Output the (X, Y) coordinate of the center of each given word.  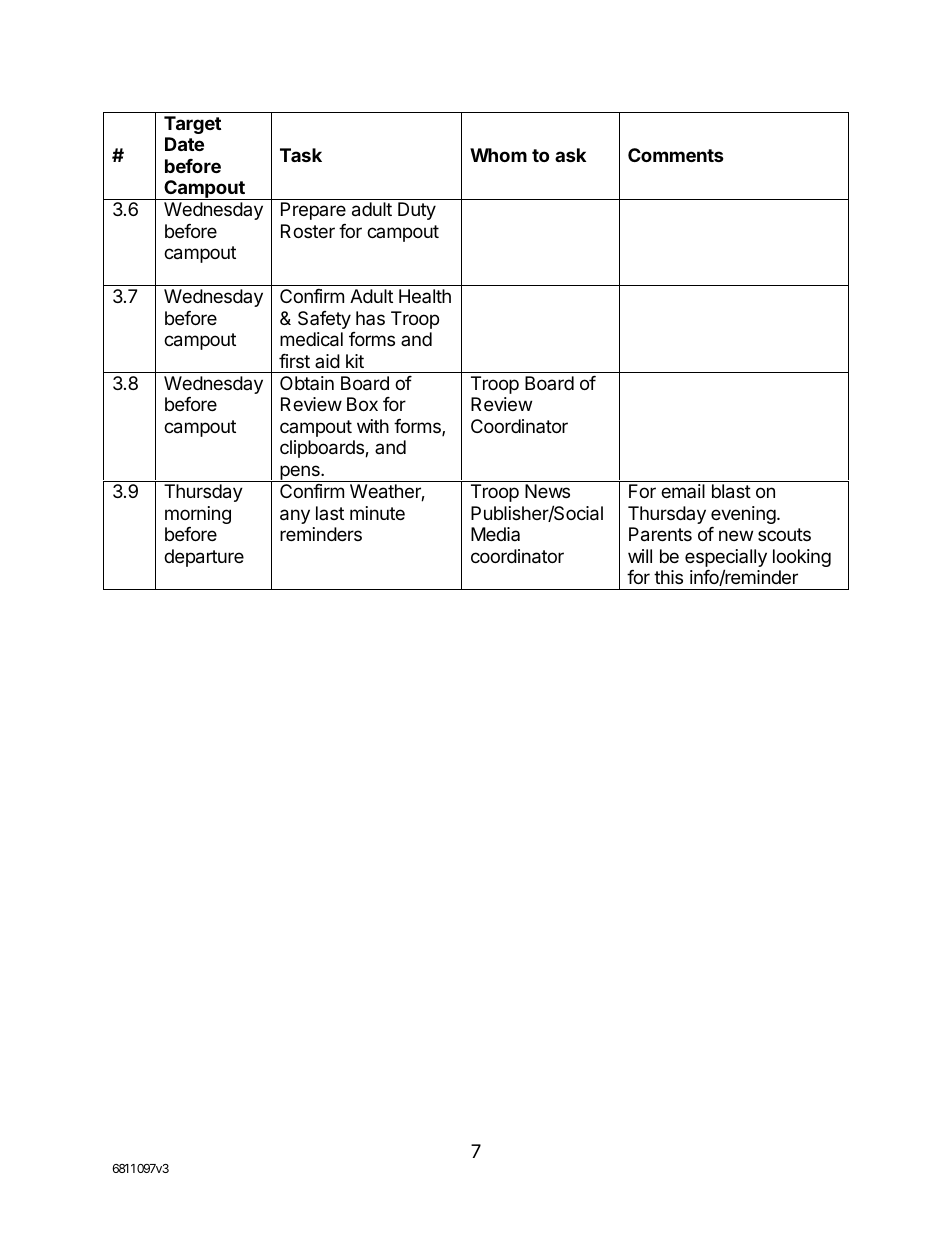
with (373, 426)
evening (743, 515)
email (683, 491)
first (294, 361)
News (547, 491)
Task (301, 155)
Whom (498, 155)
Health (425, 296)
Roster (308, 231)
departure (204, 558)
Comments (676, 155)
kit (355, 361)
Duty (417, 211)
